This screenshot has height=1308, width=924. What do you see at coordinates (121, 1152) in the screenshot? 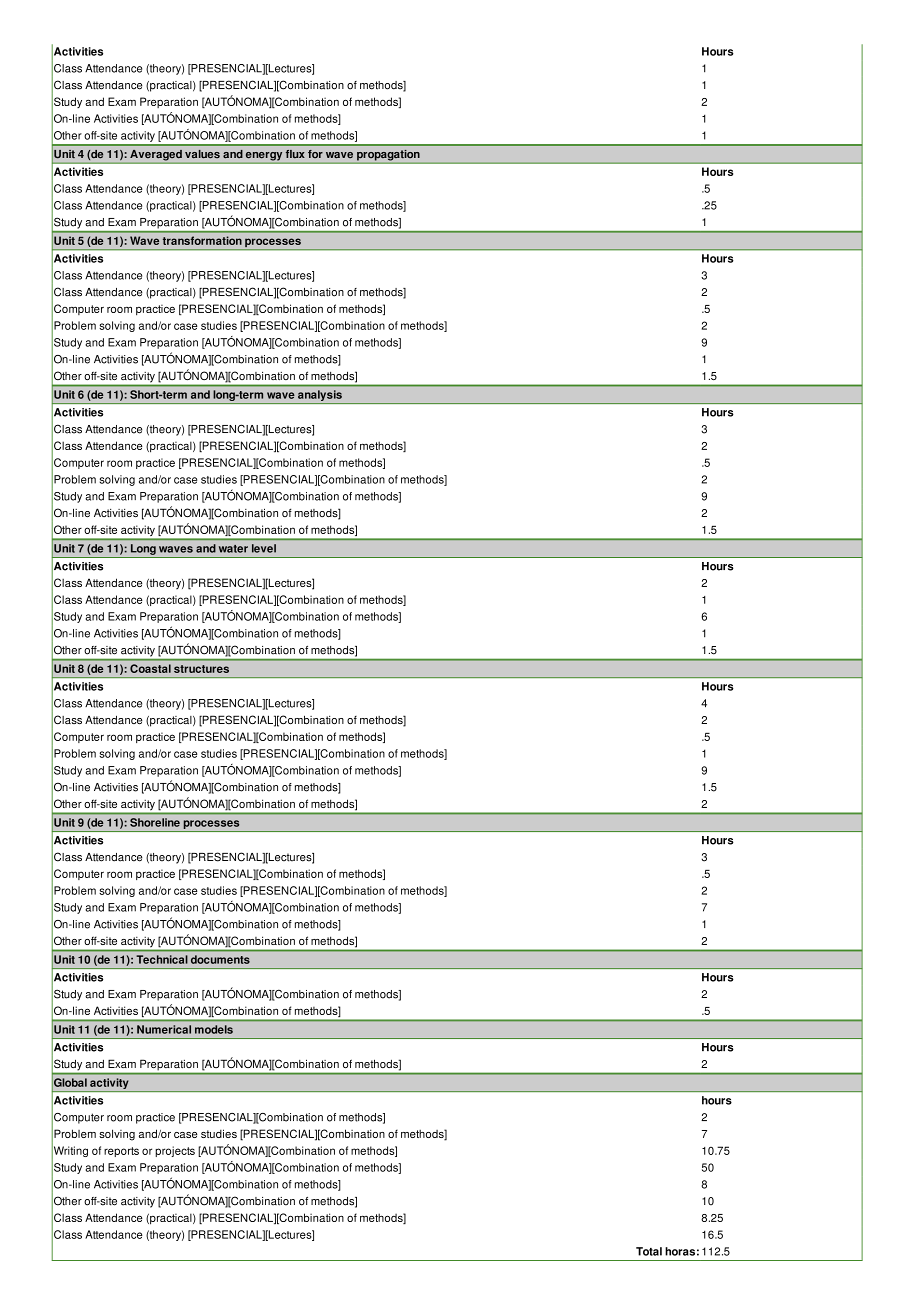
I see `reports` at bounding box center [121, 1152].
